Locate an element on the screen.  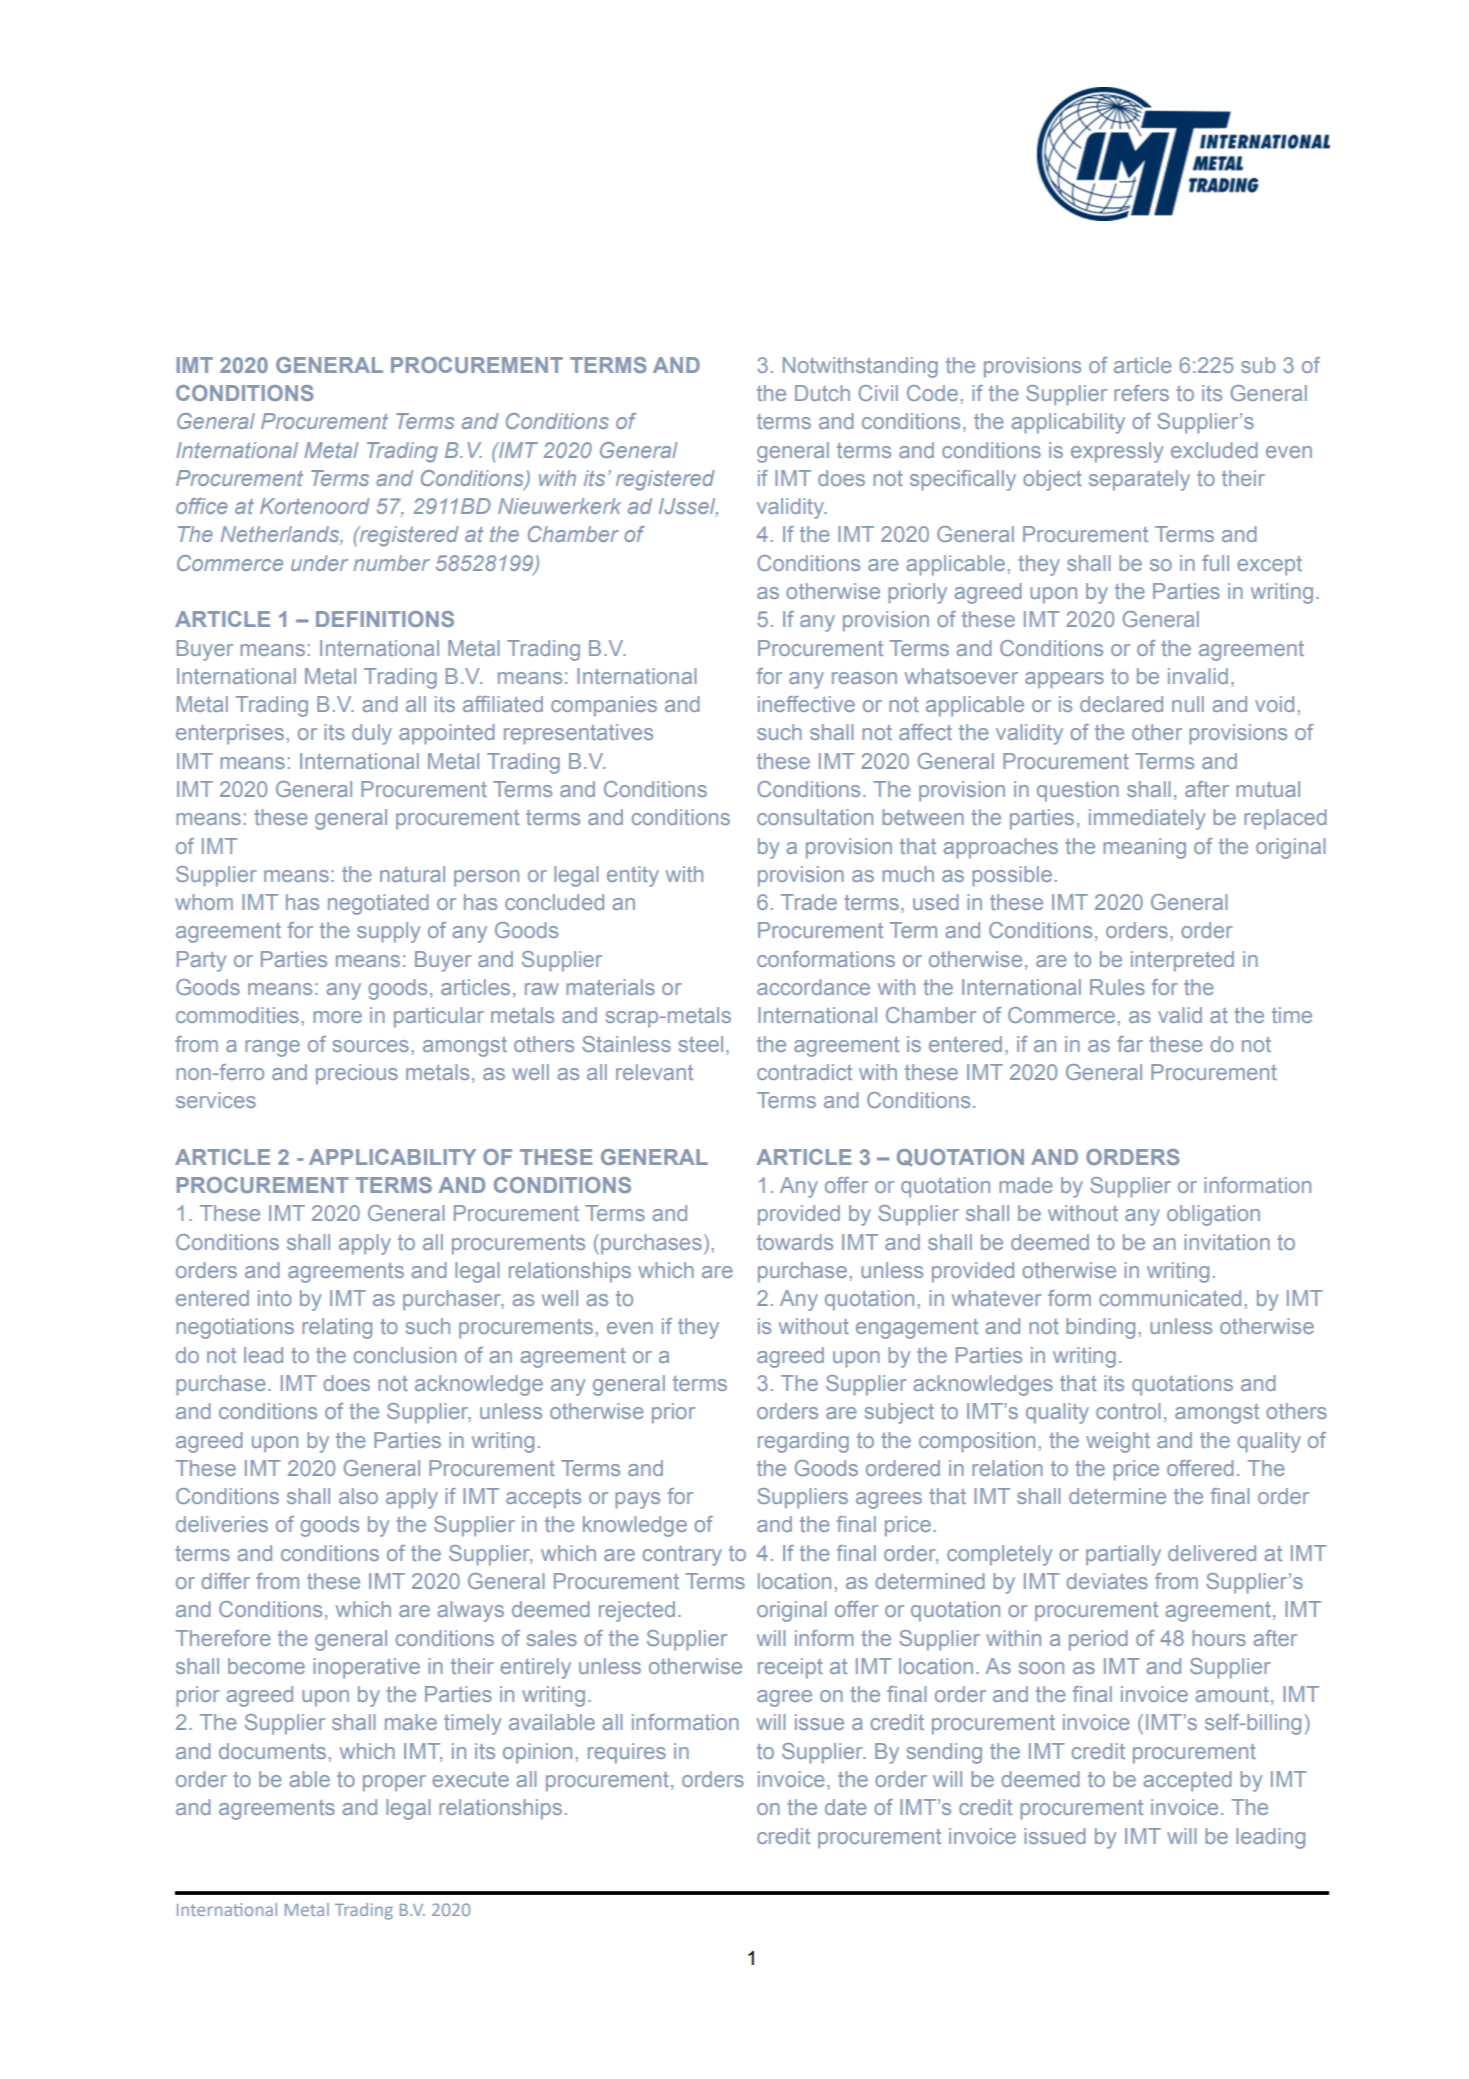
documents is located at coordinates (272, 1751).
